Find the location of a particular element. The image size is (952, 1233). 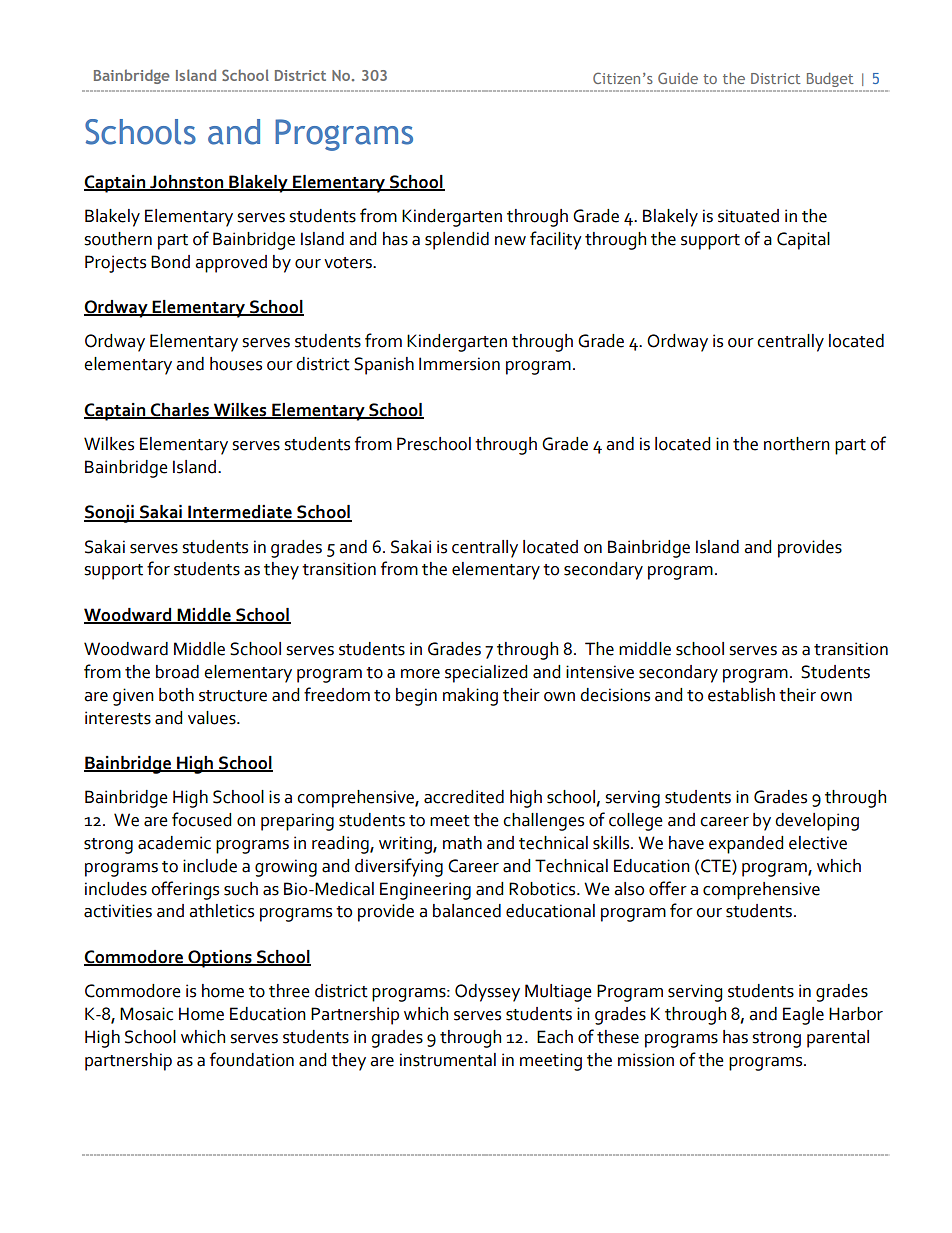

Odyssey is located at coordinates (487, 993).
